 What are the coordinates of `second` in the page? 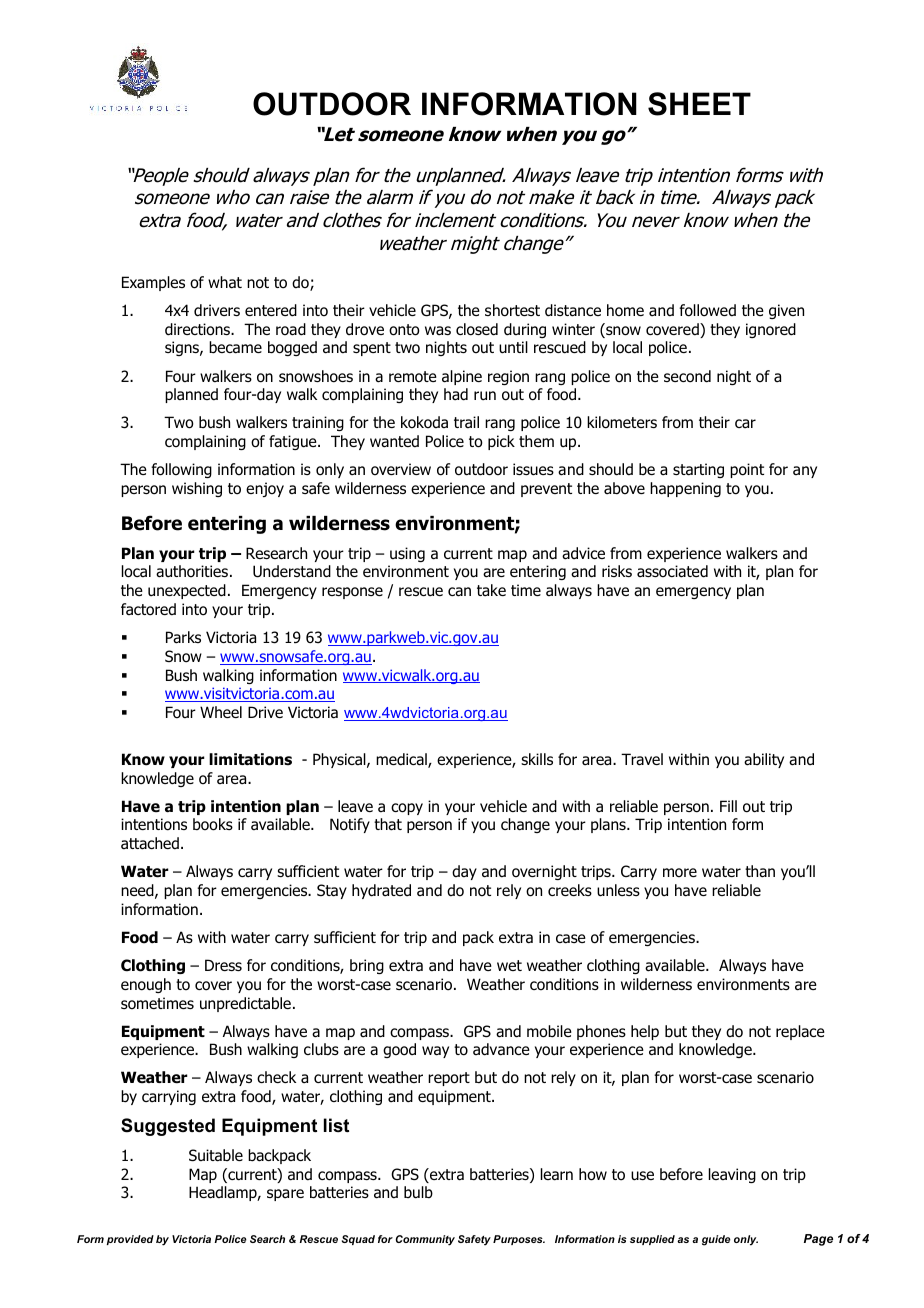 It's located at (687, 376).
